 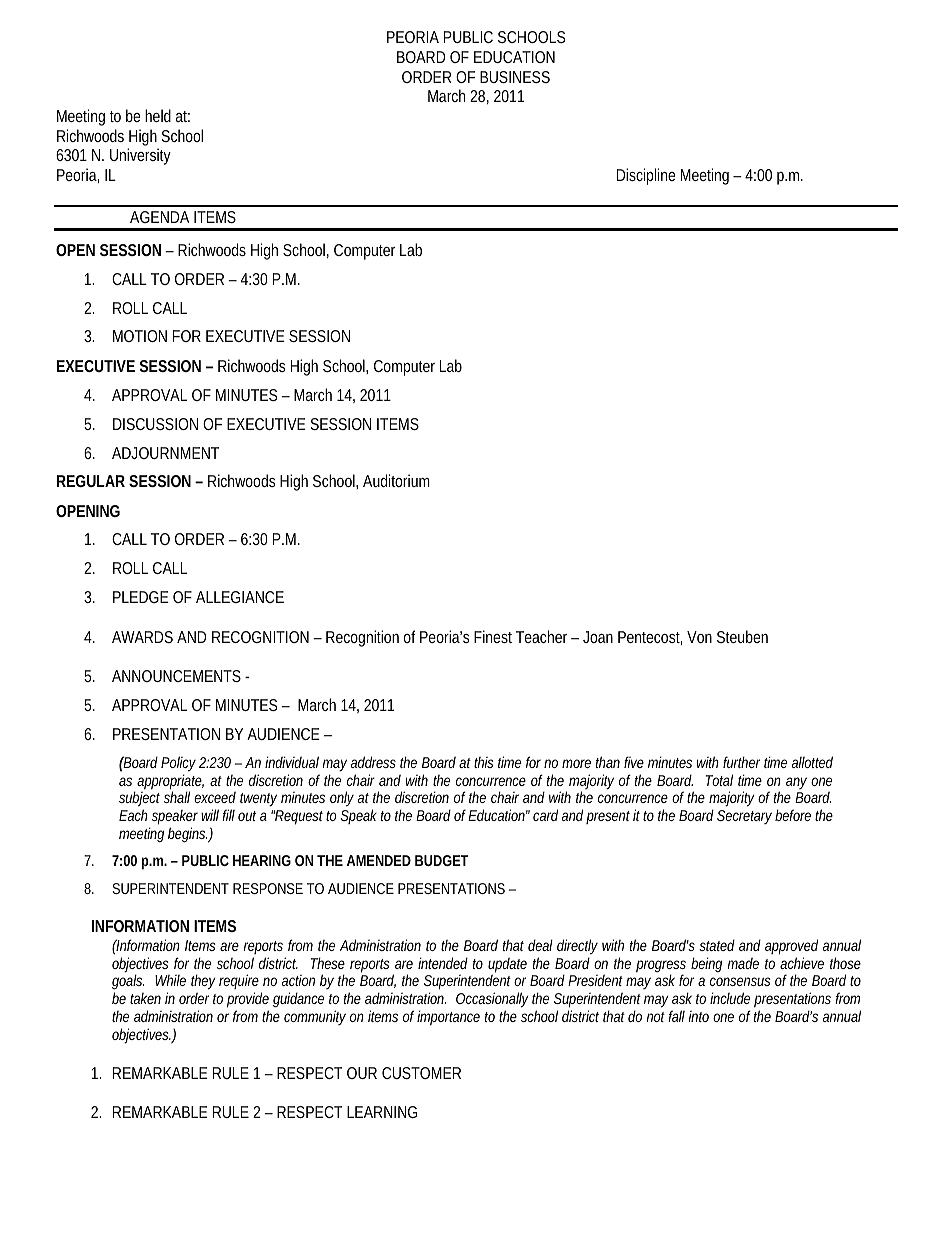 What do you see at coordinates (493, 636) in the image?
I see `Finest` at bounding box center [493, 636].
